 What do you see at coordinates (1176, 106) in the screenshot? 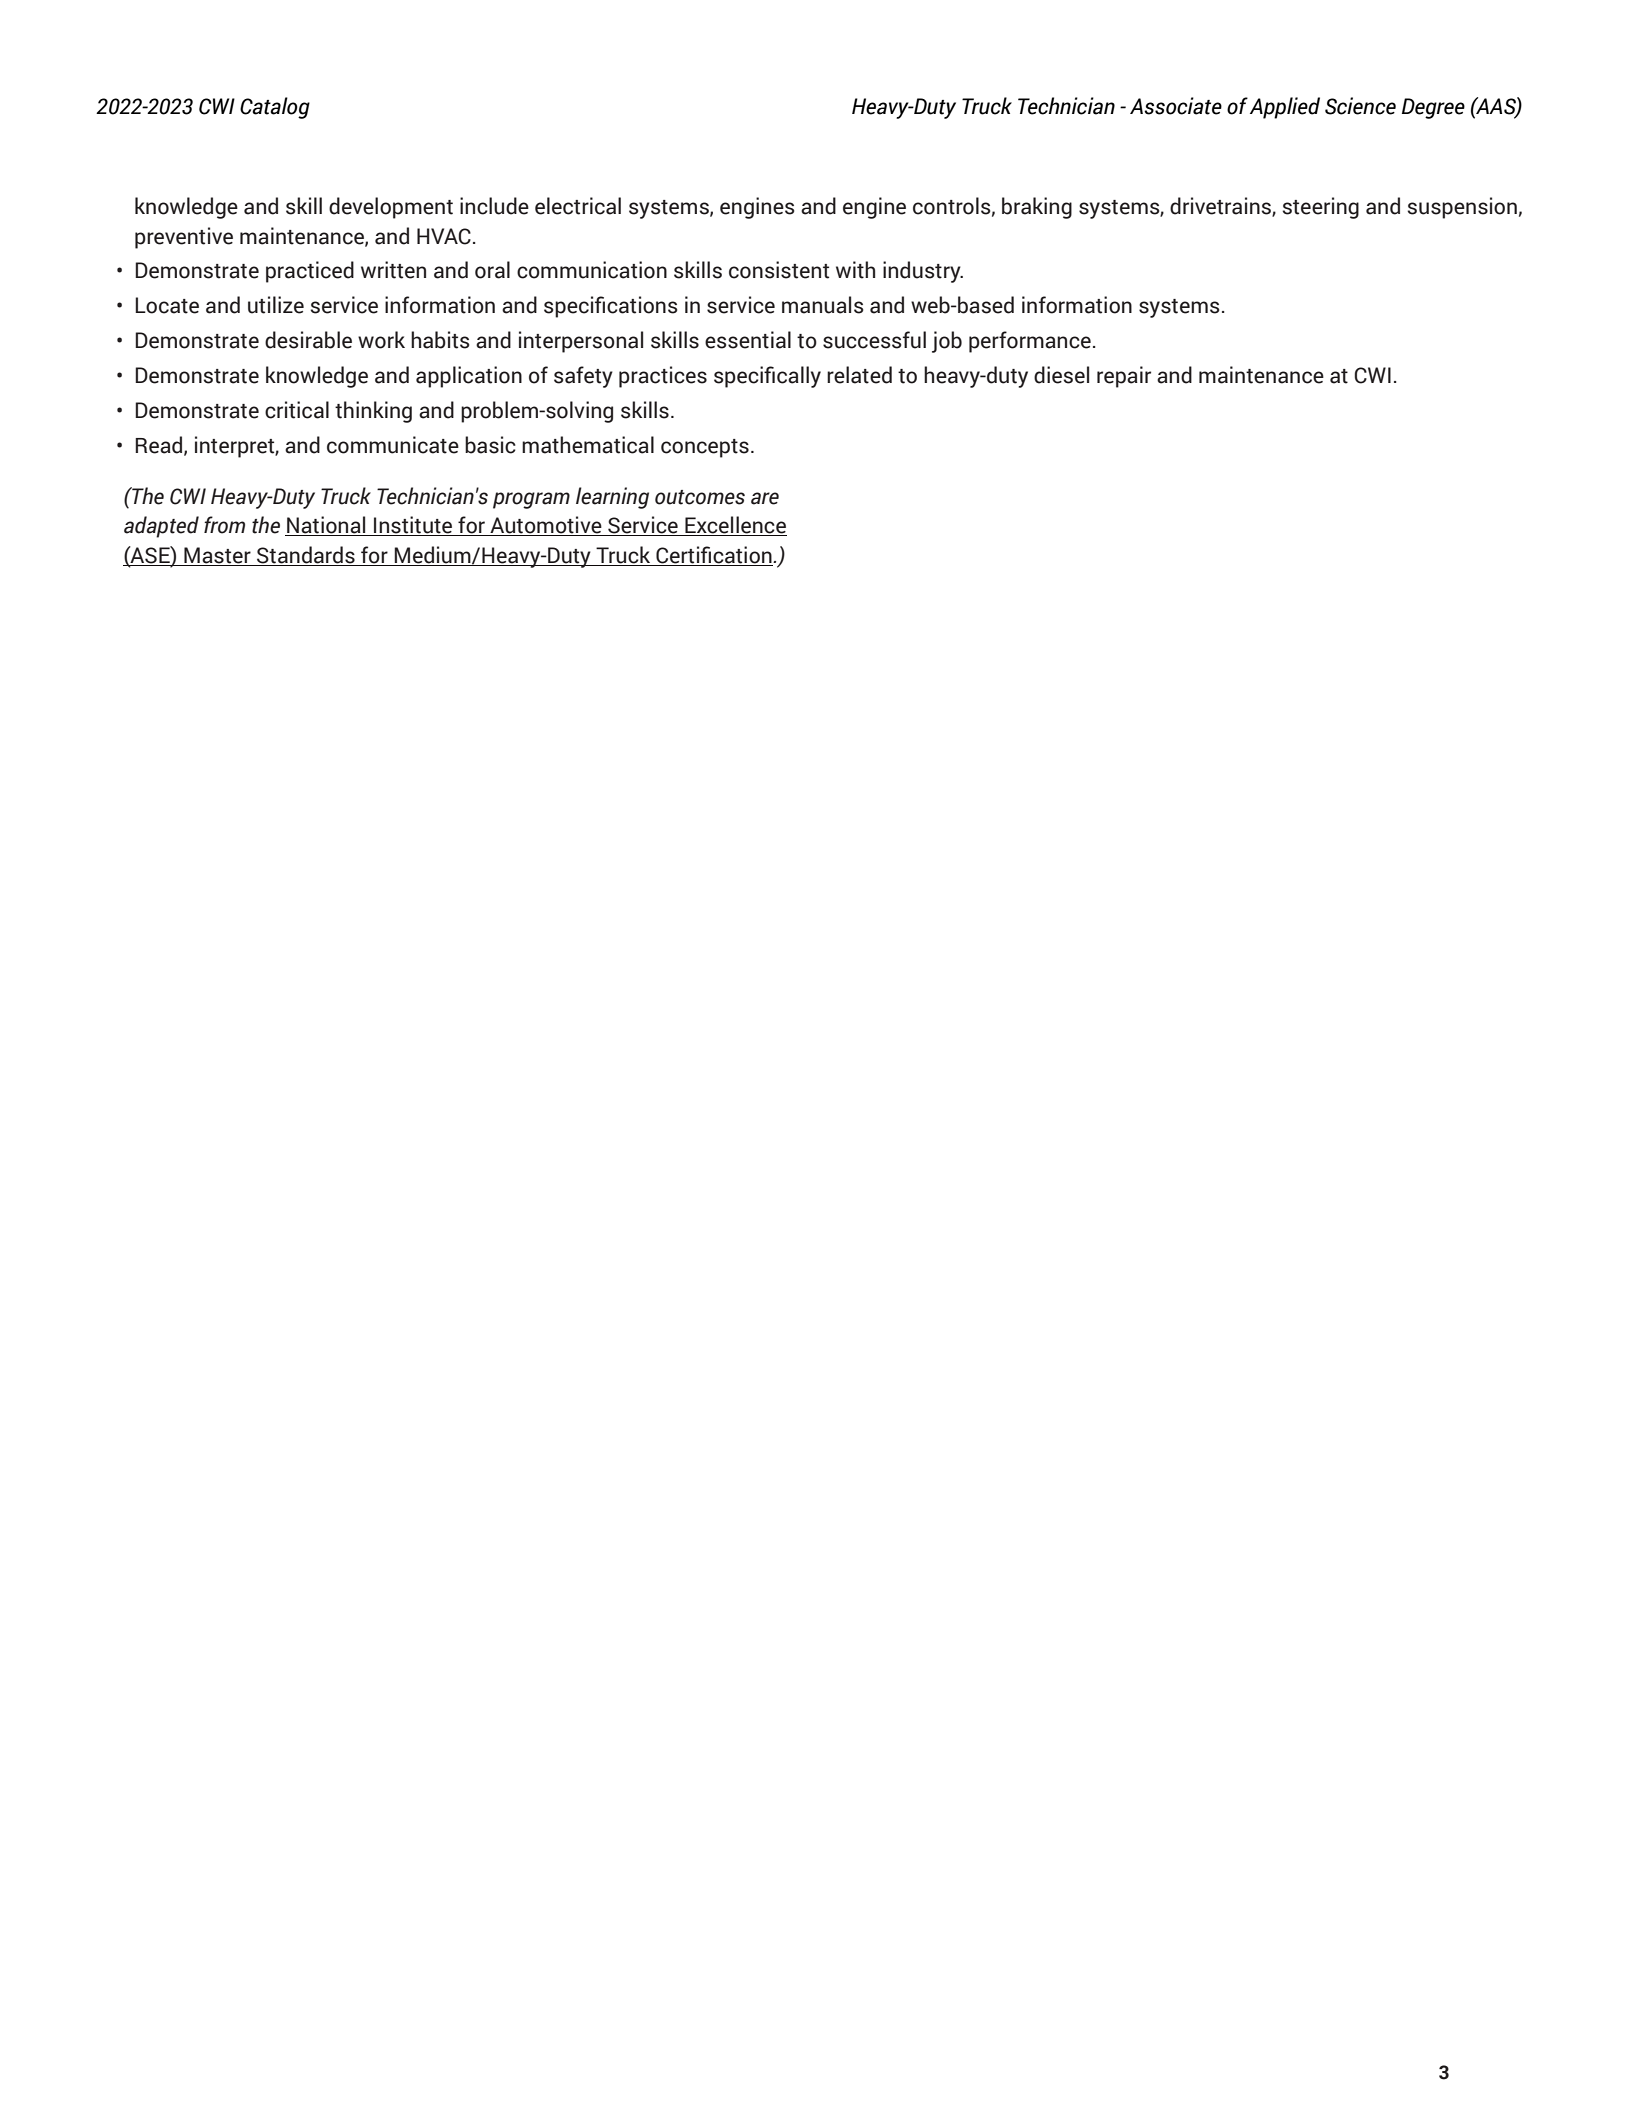
I see `Associate` at bounding box center [1176, 106].
